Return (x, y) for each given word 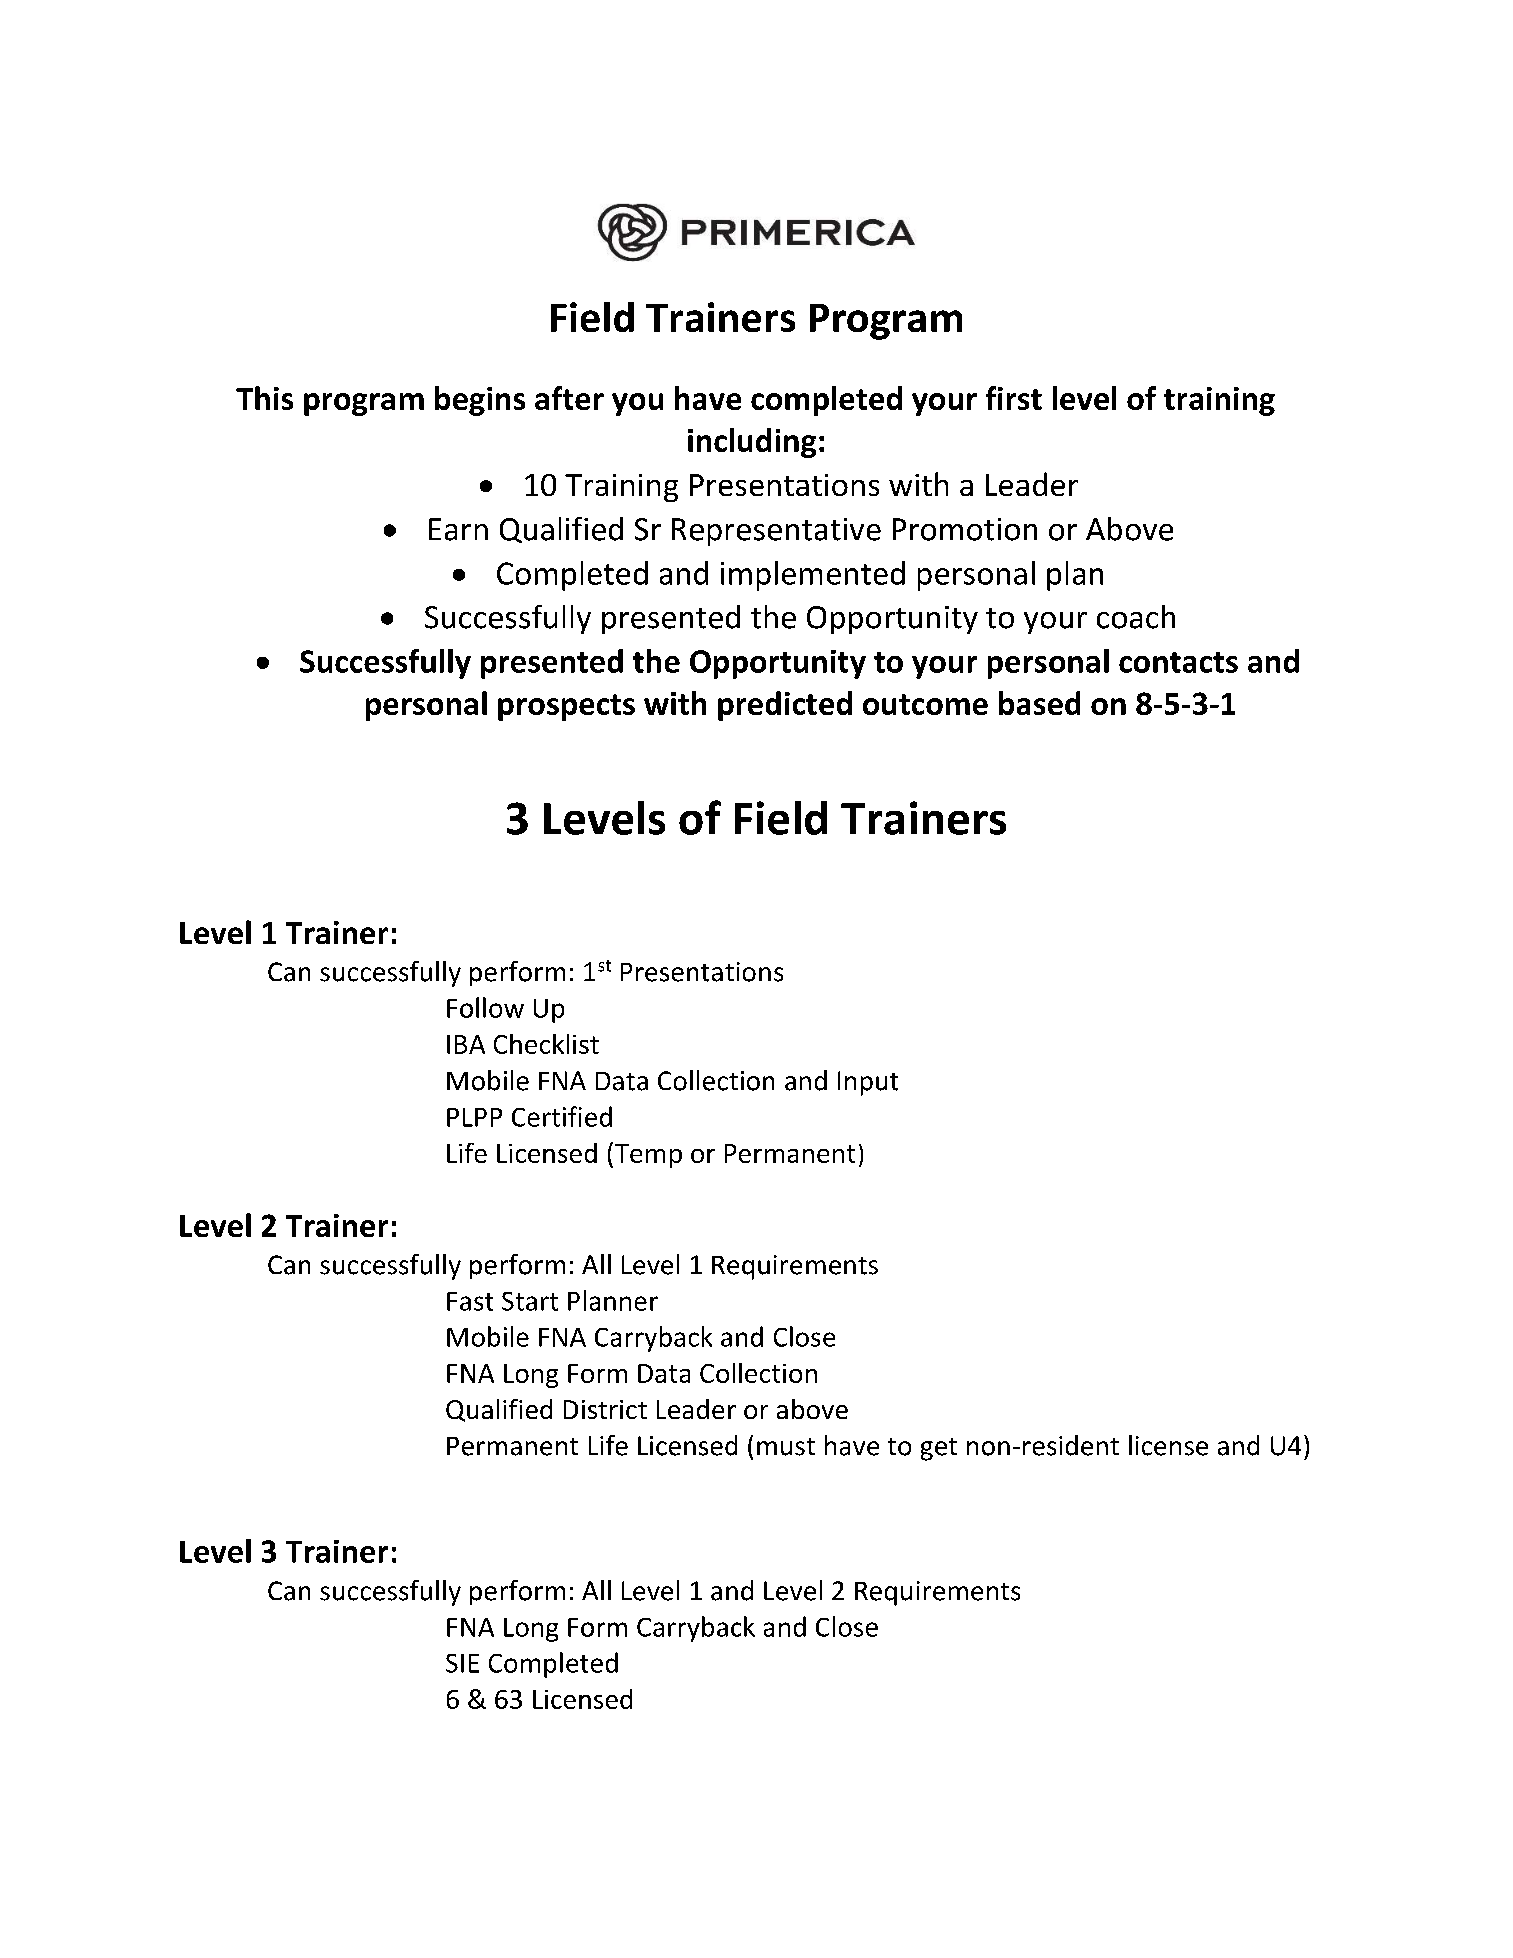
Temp (647, 1155)
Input (868, 1083)
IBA (466, 1044)
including (752, 443)
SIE (462, 1663)
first (1014, 398)
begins (480, 401)
